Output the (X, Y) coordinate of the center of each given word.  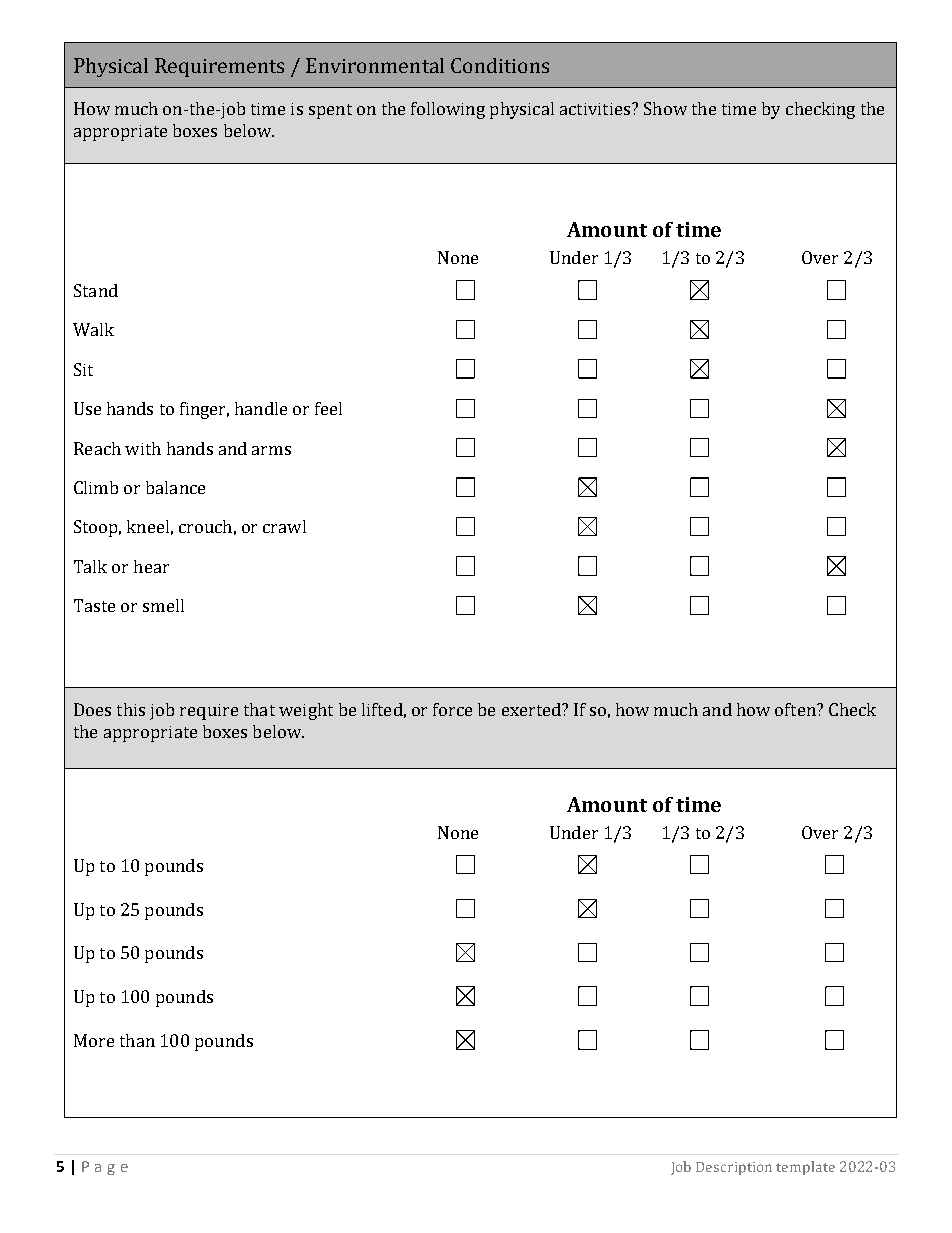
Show (665, 108)
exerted (532, 709)
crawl (284, 526)
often (796, 709)
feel (328, 408)
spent (330, 111)
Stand (96, 290)
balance (175, 487)
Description (734, 1168)
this (131, 709)
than (137, 1040)
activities (596, 109)
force (452, 709)
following (448, 110)
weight (306, 711)
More (94, 1040)
